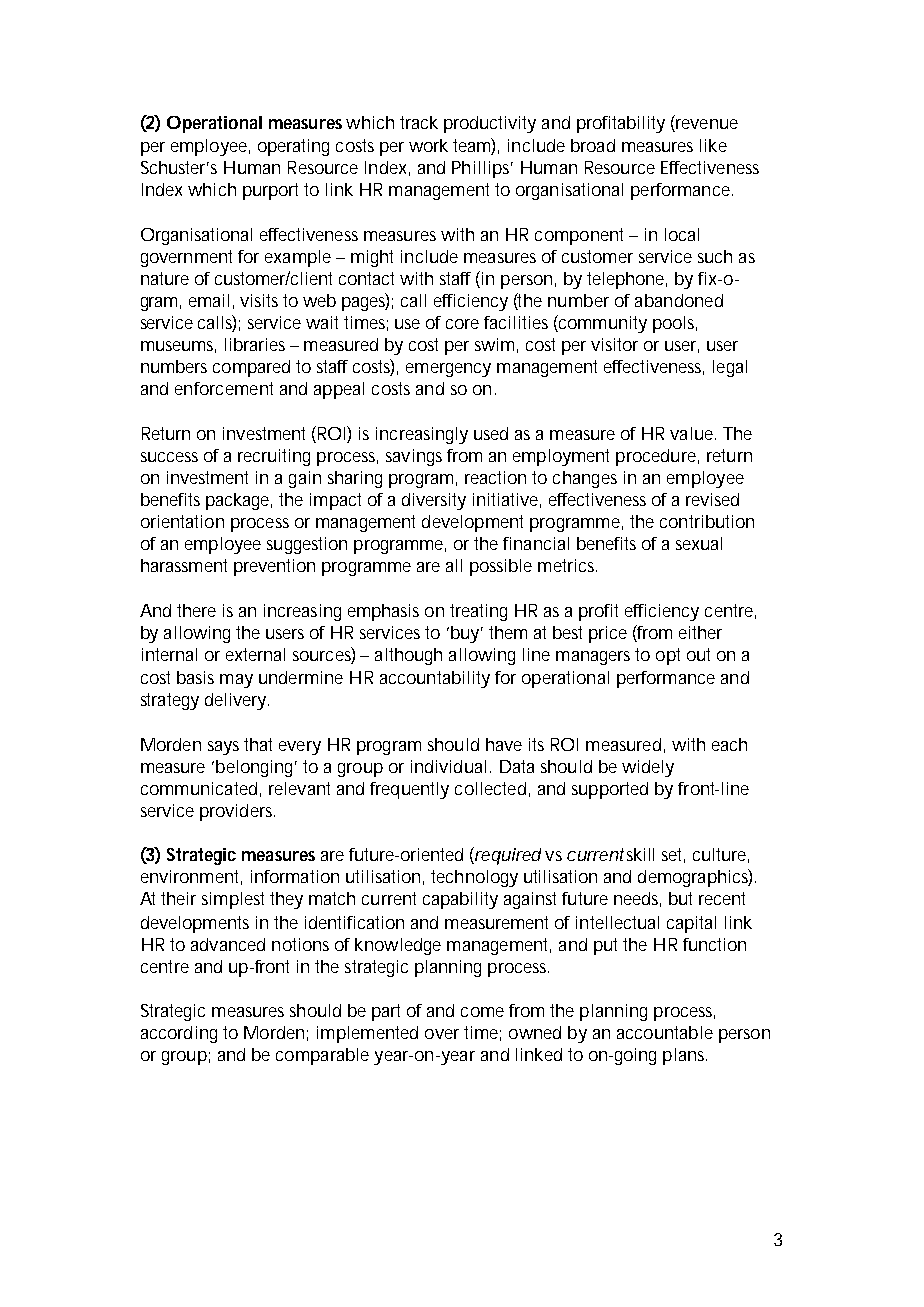 Image resolution: width=924 pixels, height=1307 pixels. What do you see at coordinates (713, 145) in the document?
I see `like` at bounding box center [713, 145].
